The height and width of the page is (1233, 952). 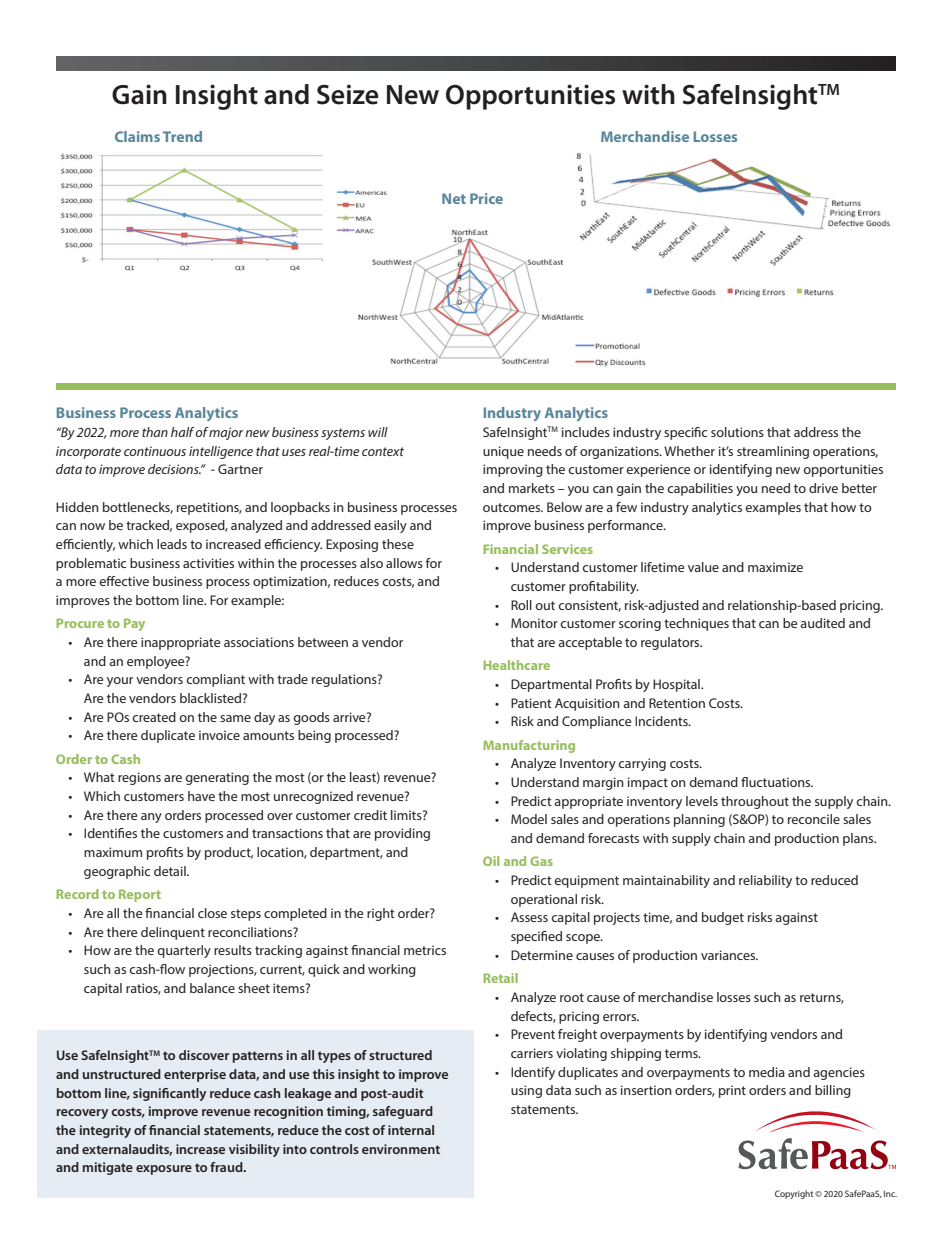 What do you see at coordinates (454, 198) in the page?
I see `Net` at bounding box center [454, 198].
